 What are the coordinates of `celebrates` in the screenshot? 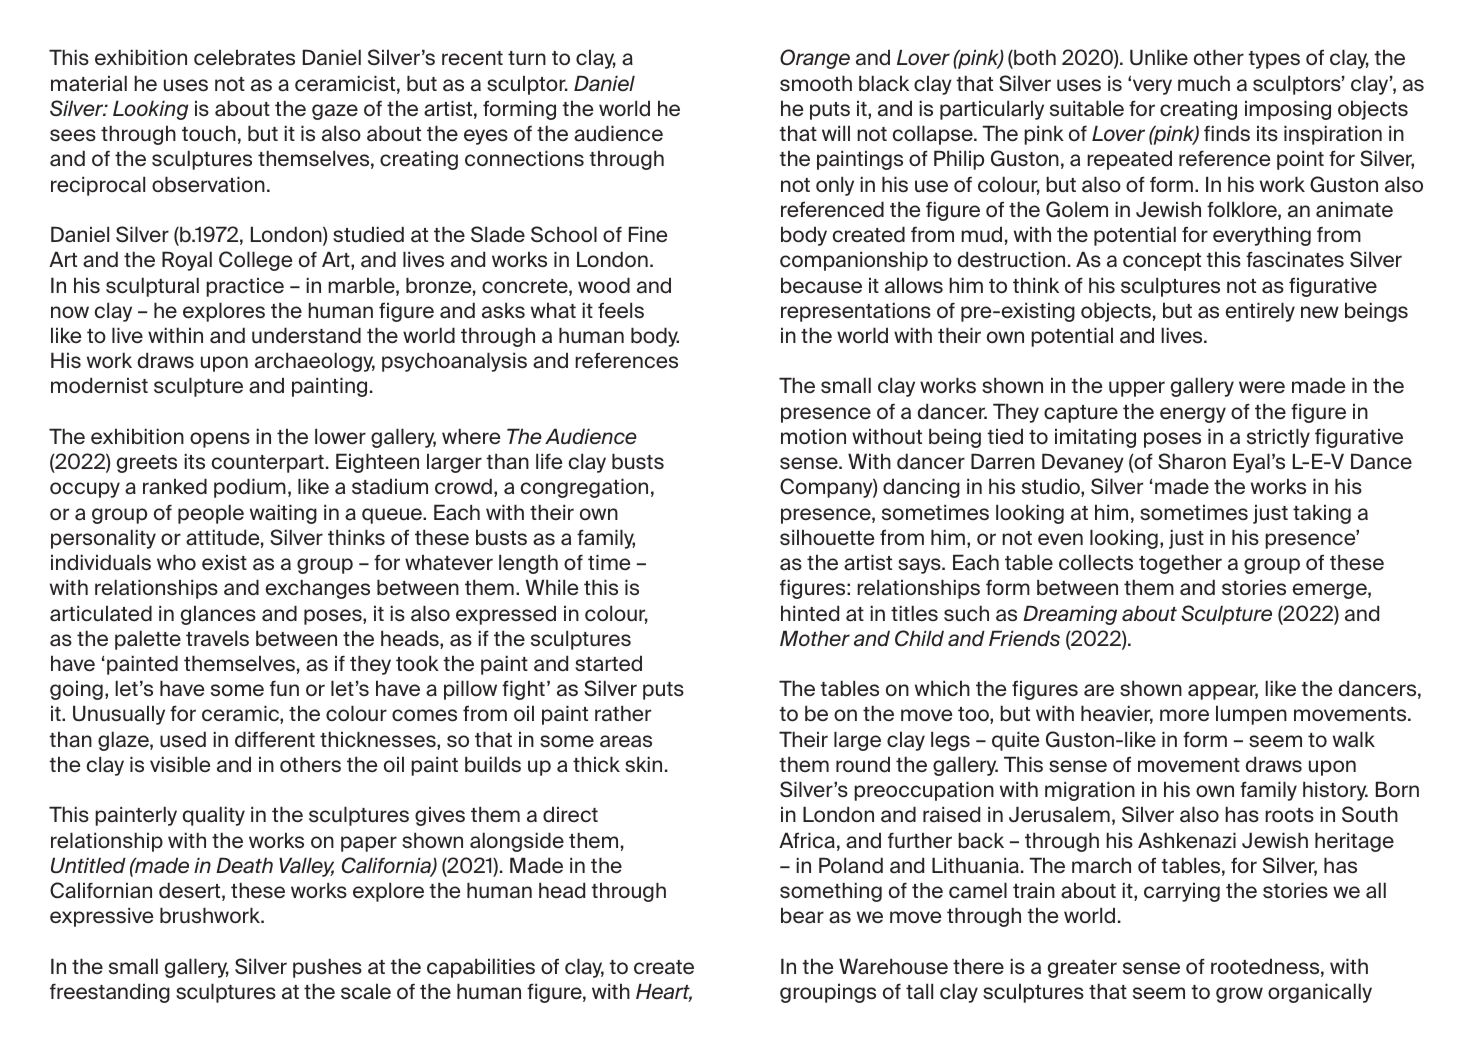 It's located at (244, 57).
